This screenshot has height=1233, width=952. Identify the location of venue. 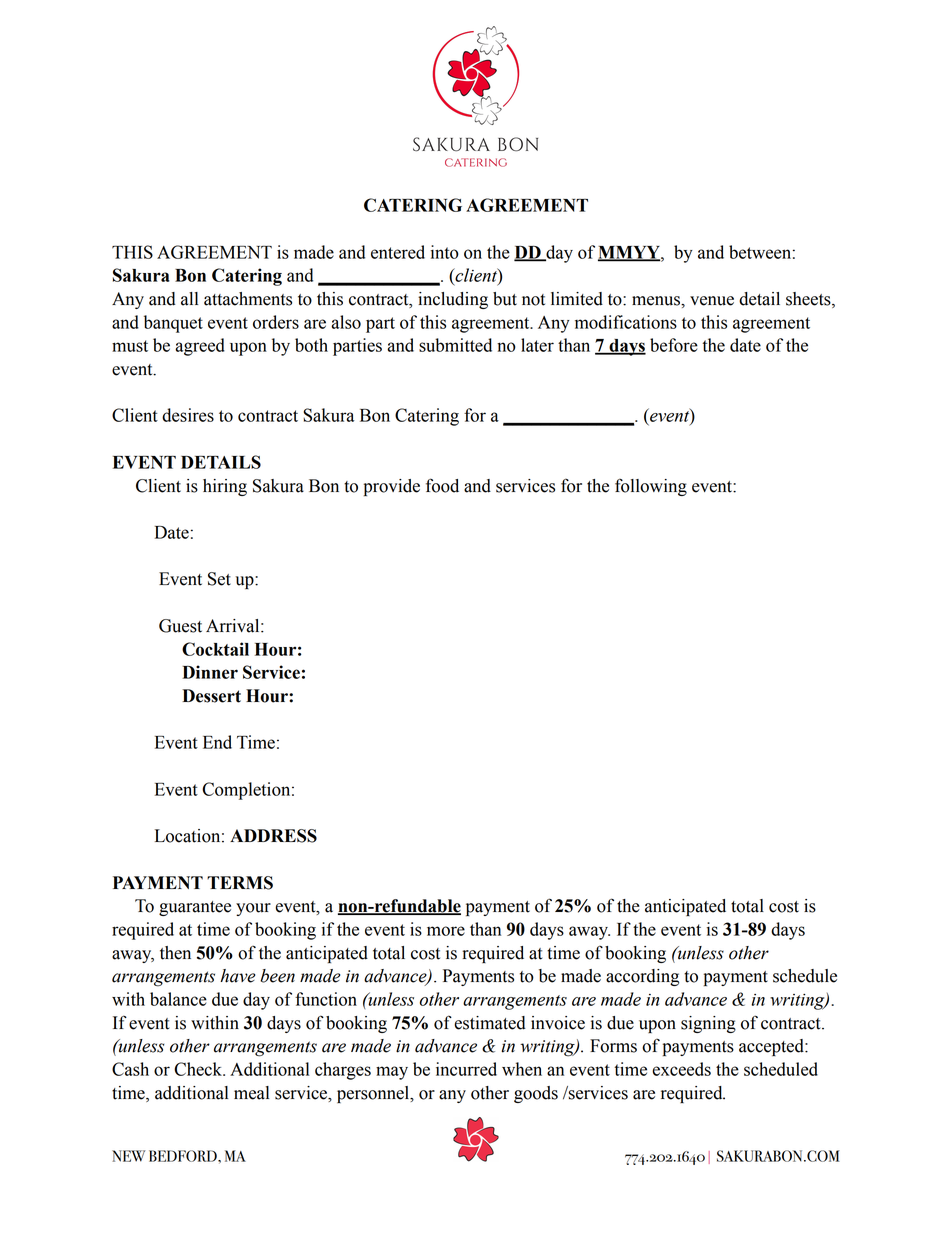
(712, 301).
